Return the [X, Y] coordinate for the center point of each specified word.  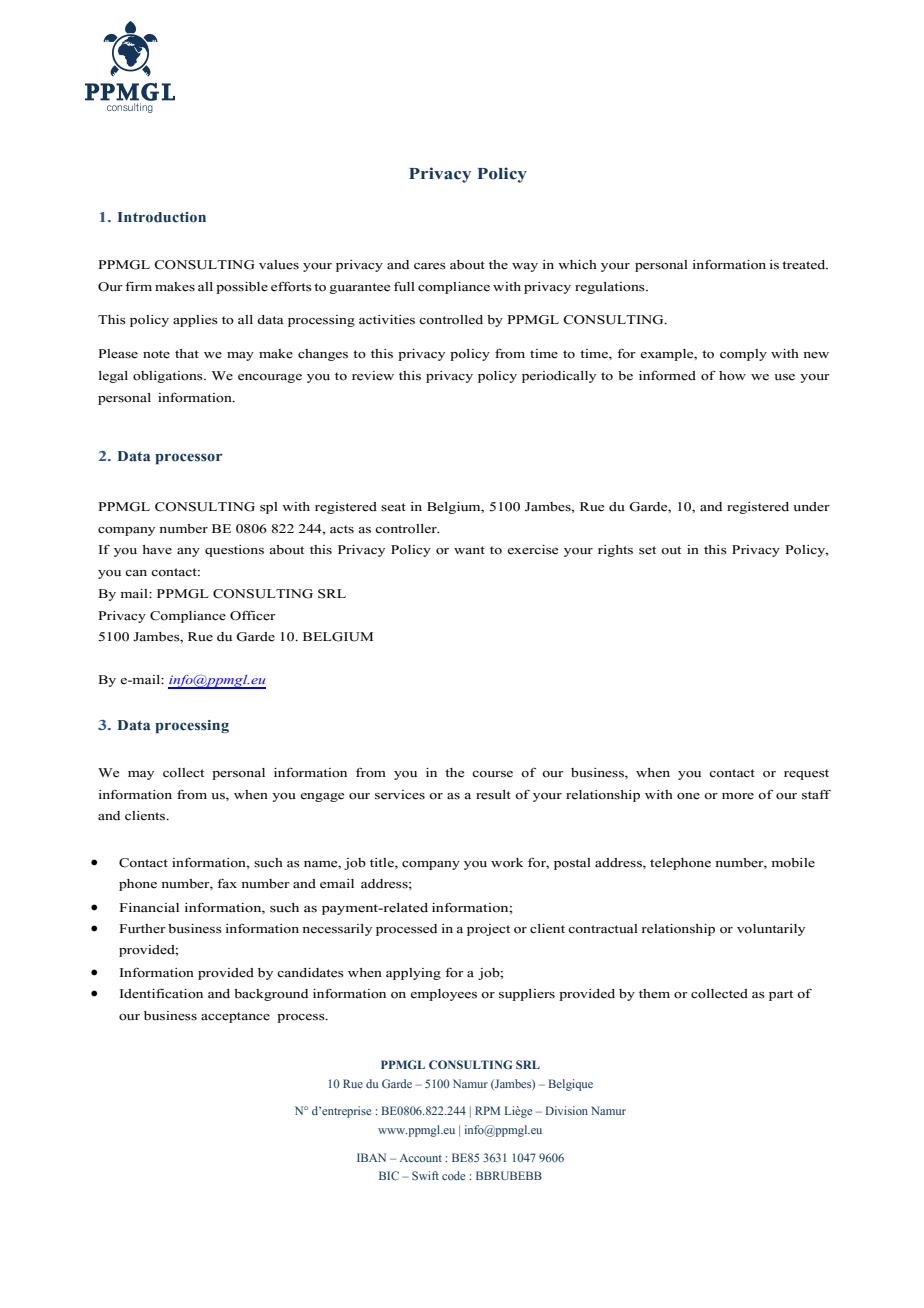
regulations [611, 288]
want [469, 550]
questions [234, 551]
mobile [793, 863]
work [507, 863]
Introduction [162, 217]
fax [227, 883]
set [647, 550]
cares [430, 266]
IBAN [371, 1157]
